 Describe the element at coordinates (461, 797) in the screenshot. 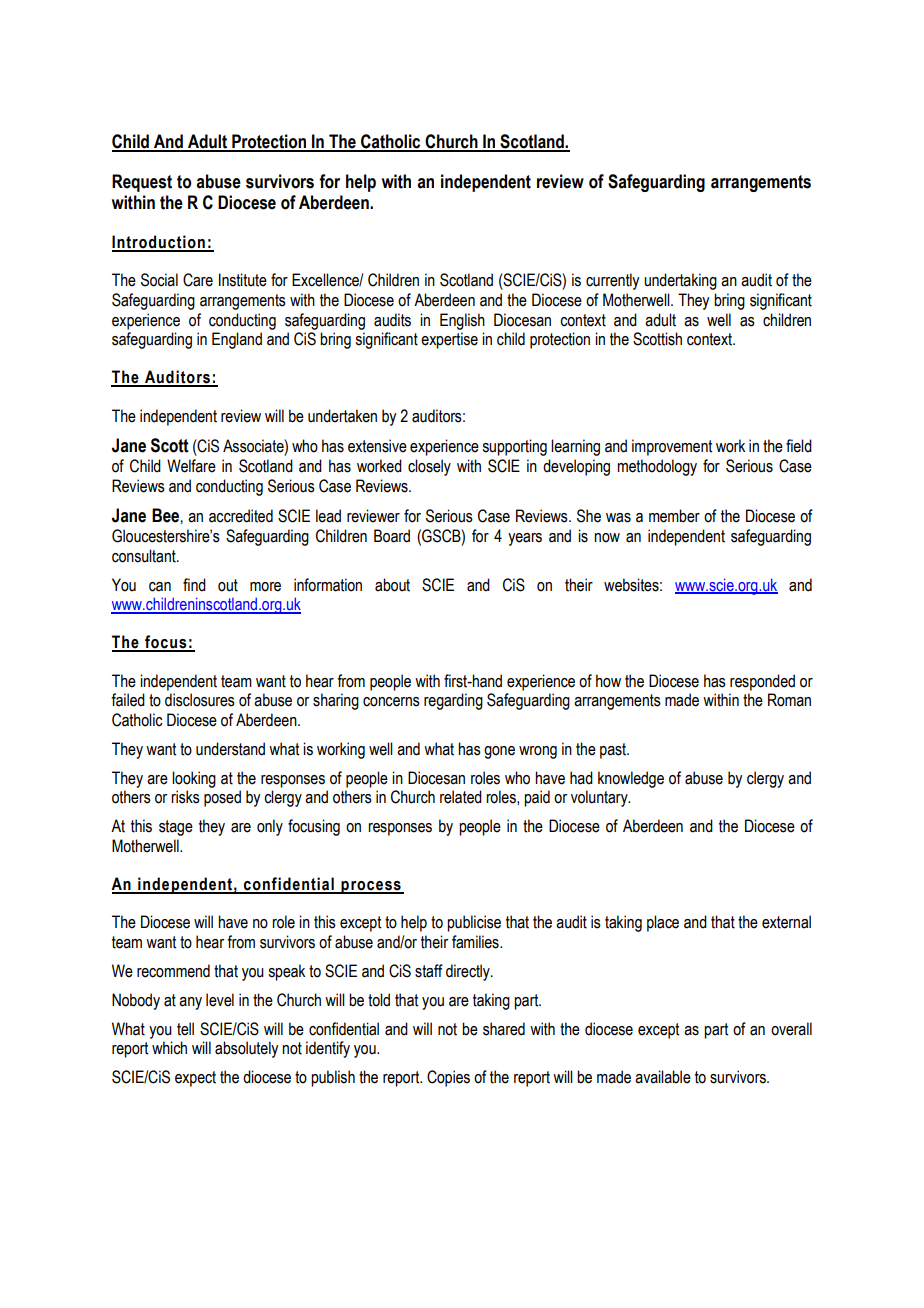

I see `related` at that location.
